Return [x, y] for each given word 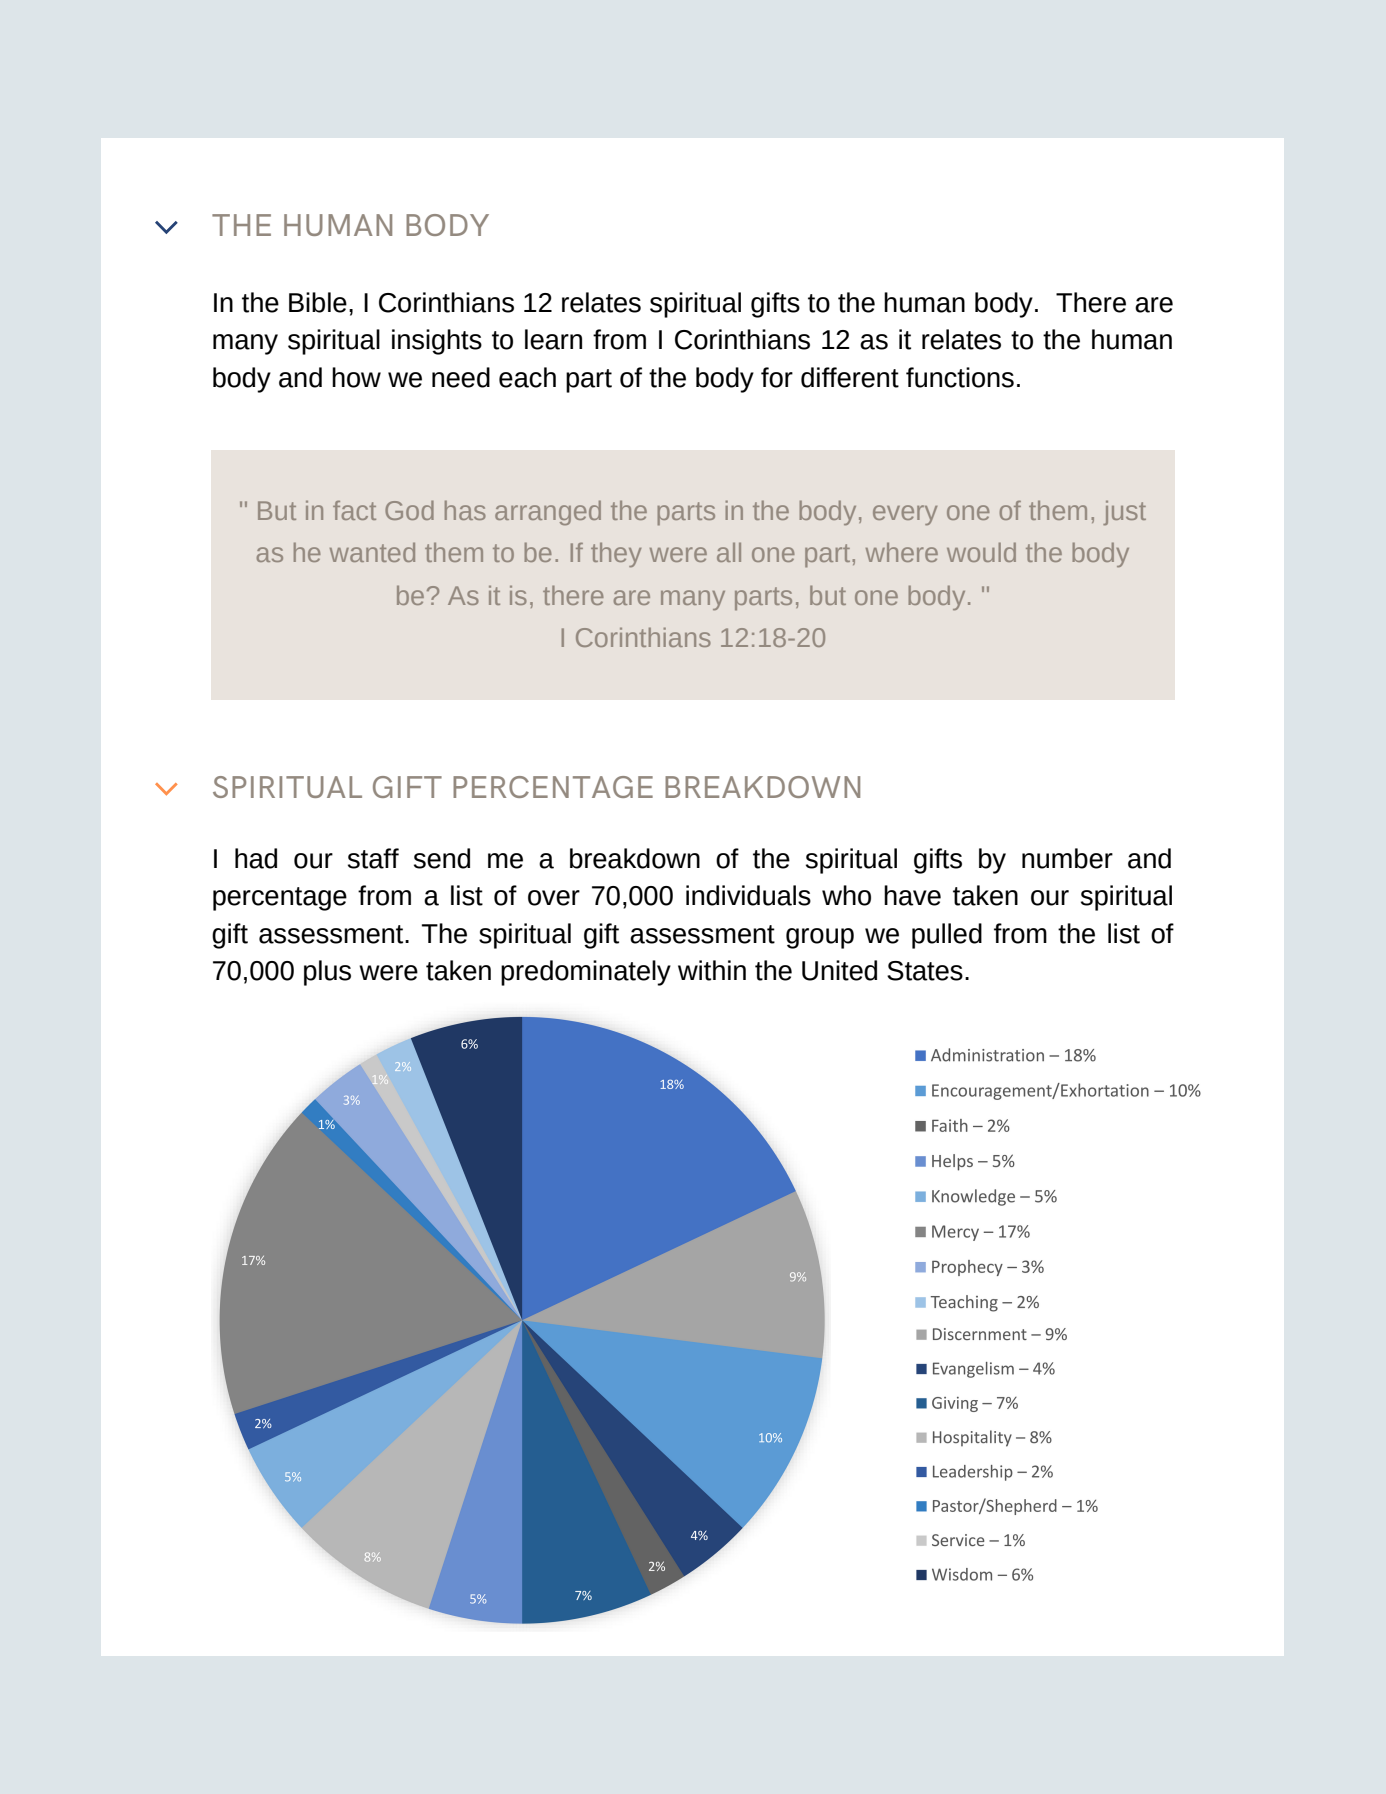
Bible [318, 302]
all [729, 552]
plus [327, 973]
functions [960, 377]
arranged [548, 512]
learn [553, 339]
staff [373, 858]
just [1124, 513]
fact [354, 510]
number [1067, 858]
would [981, 552]
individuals [748, 895]
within [712, 970]
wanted [372, 552]
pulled [947, 936]
